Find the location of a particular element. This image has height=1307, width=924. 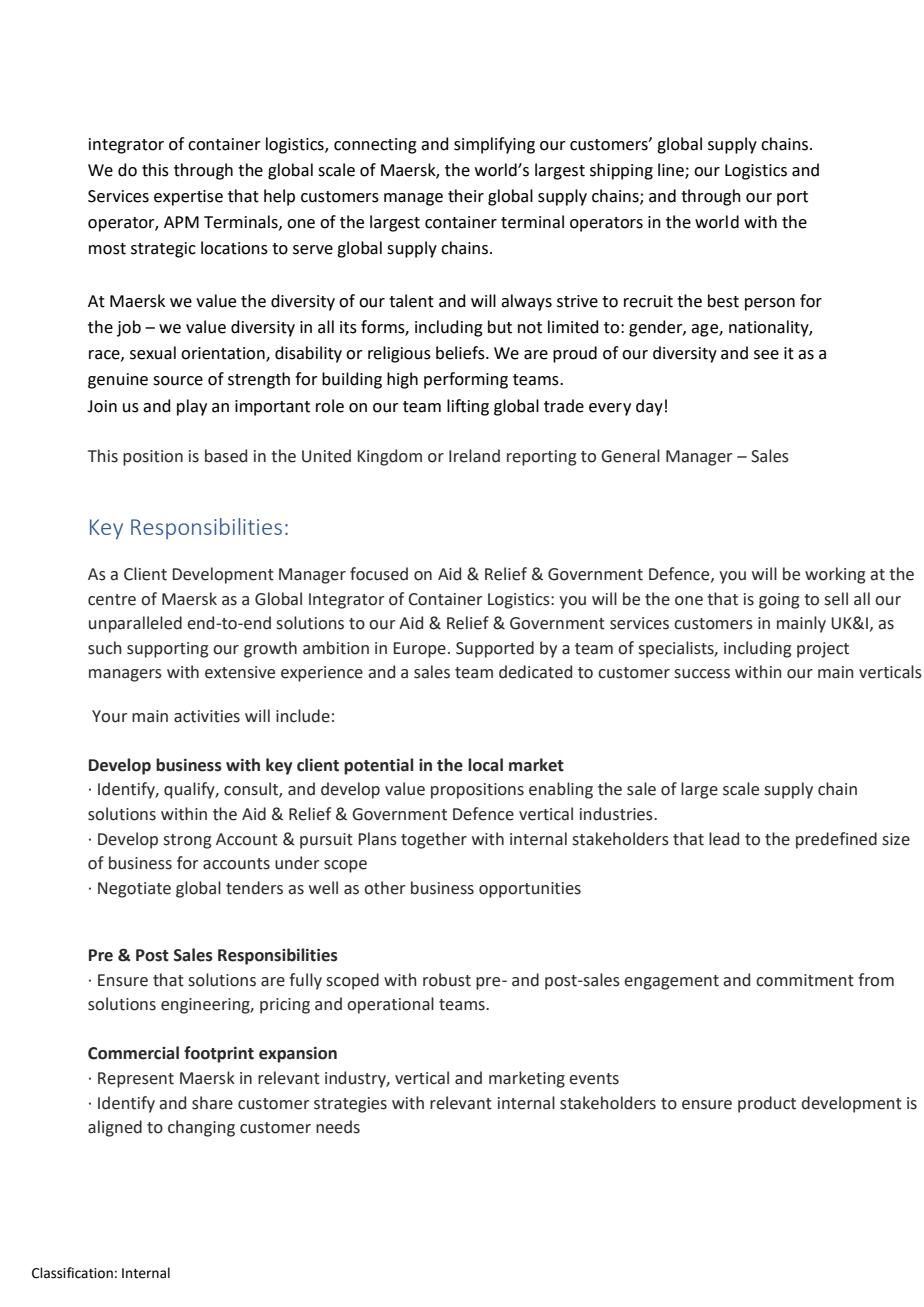

line is located at coordinates (672, 170).
